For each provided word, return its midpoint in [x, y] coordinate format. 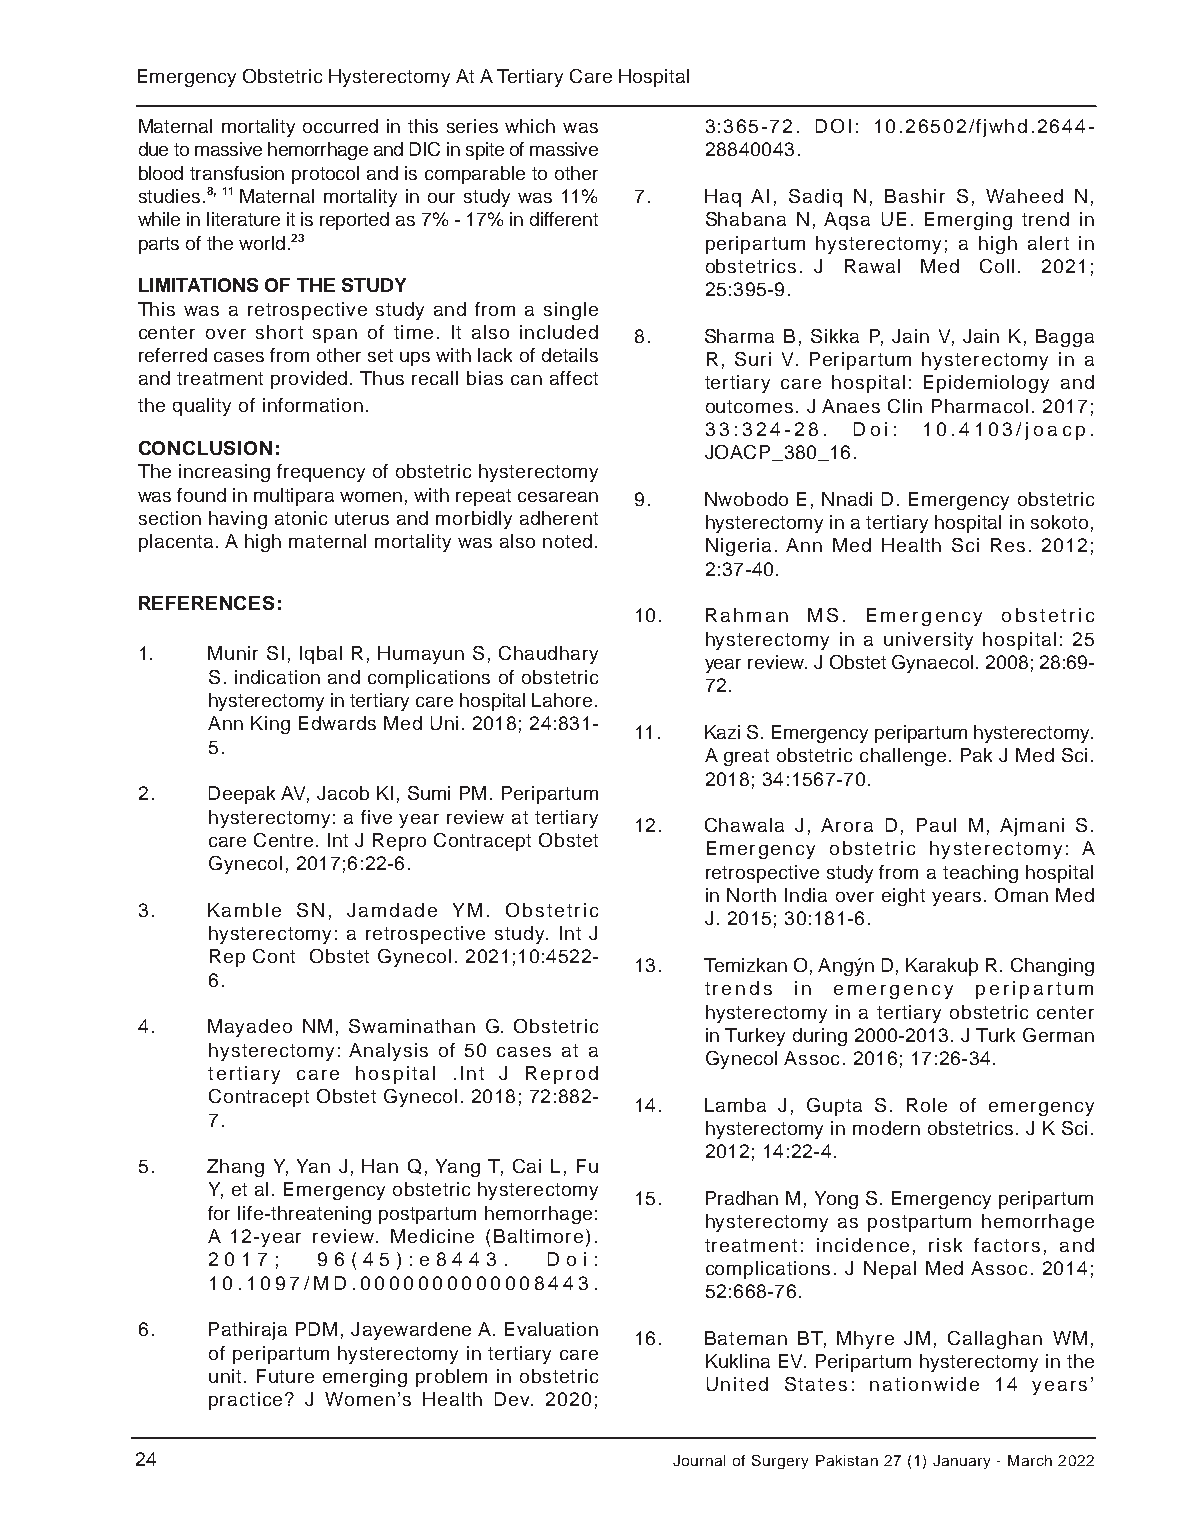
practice [247, 1401]
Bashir [915, 196]
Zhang [235, 1168]
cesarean [558, 497]
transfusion [237, 173]
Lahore [562, 700]
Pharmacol [980, 406]
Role [927, 1105]
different [564, 219]
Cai [527, 1166]
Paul [936, 825]
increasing [224, 473]
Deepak [242, 795]
